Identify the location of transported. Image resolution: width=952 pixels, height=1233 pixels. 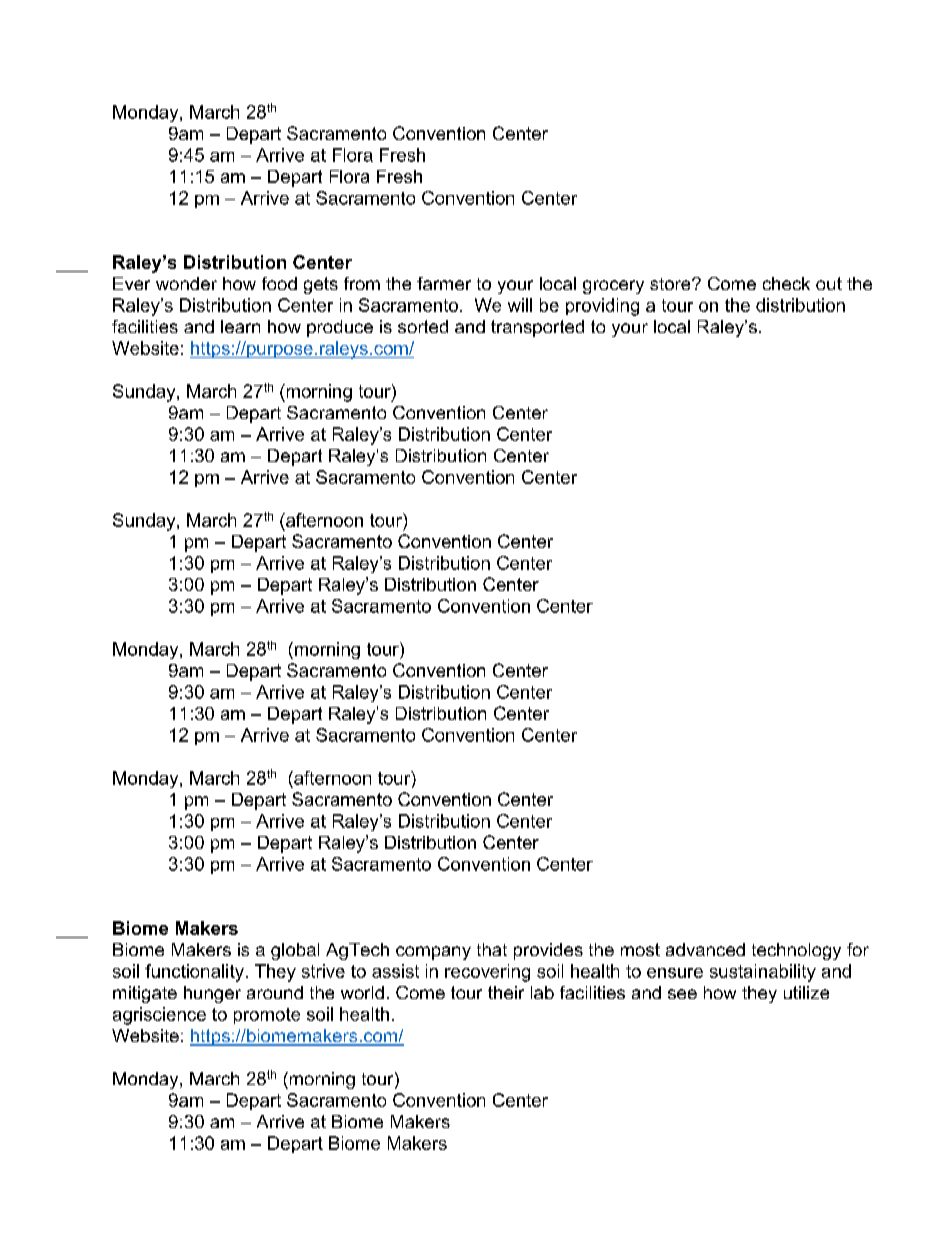
(537, 328).
